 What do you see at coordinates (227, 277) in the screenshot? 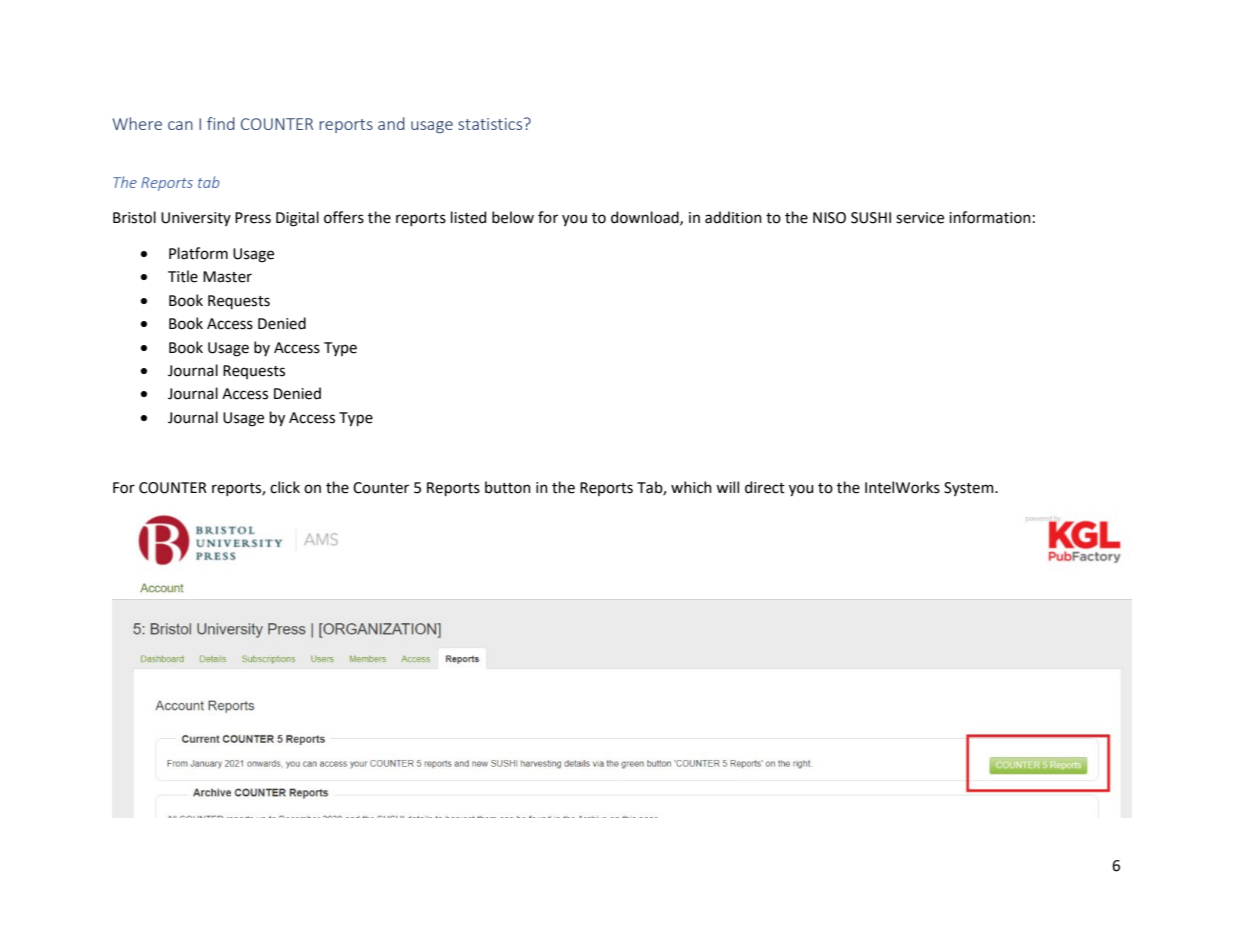
I see `Master` at bounding box center [227, 277].
